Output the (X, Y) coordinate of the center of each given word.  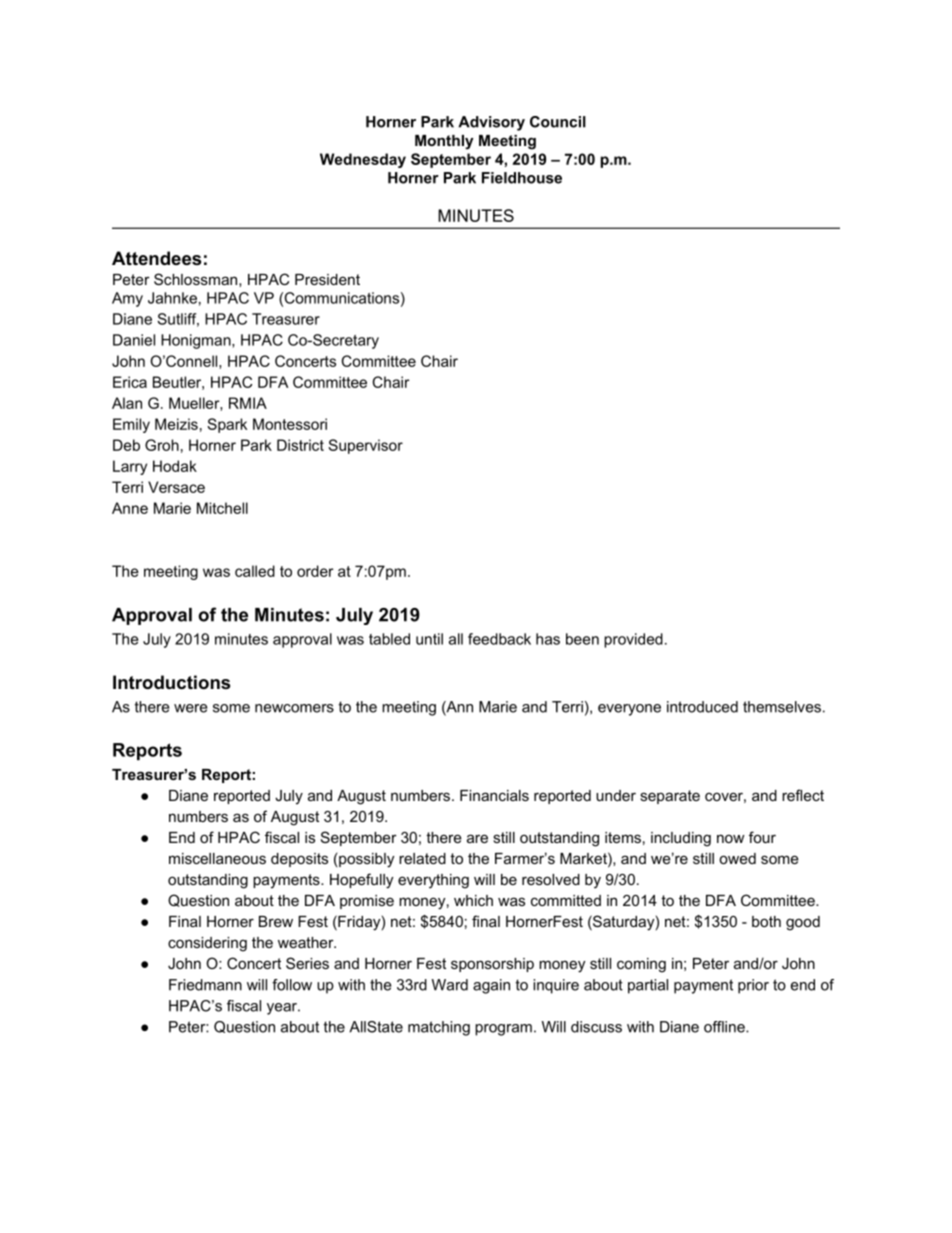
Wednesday (363, 160)
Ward (450, 985)
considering (207, 944)
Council (558, 122)
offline (725, 1027)
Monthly (444, 142)
